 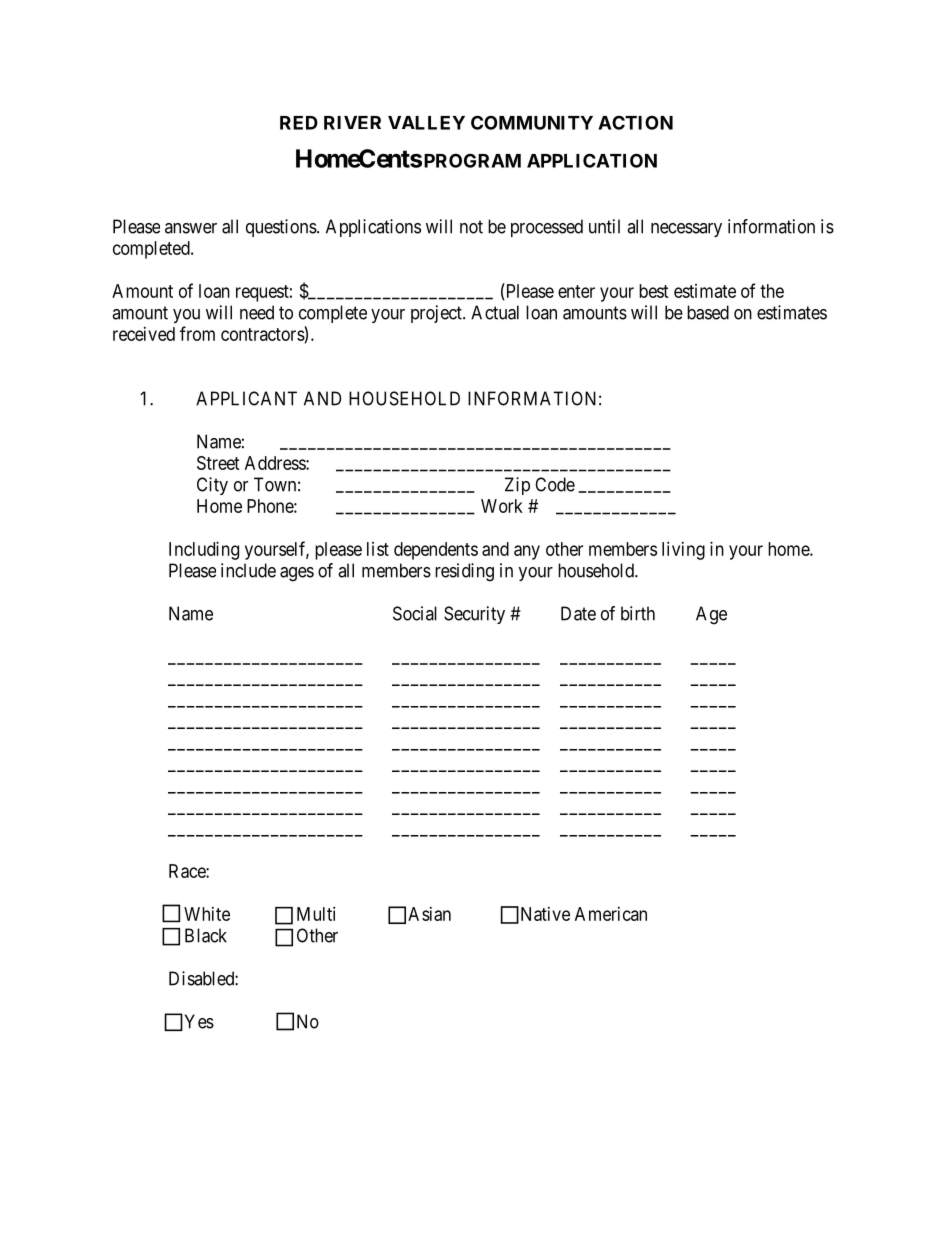 I want to click on project, so click(x=437, y=314).
